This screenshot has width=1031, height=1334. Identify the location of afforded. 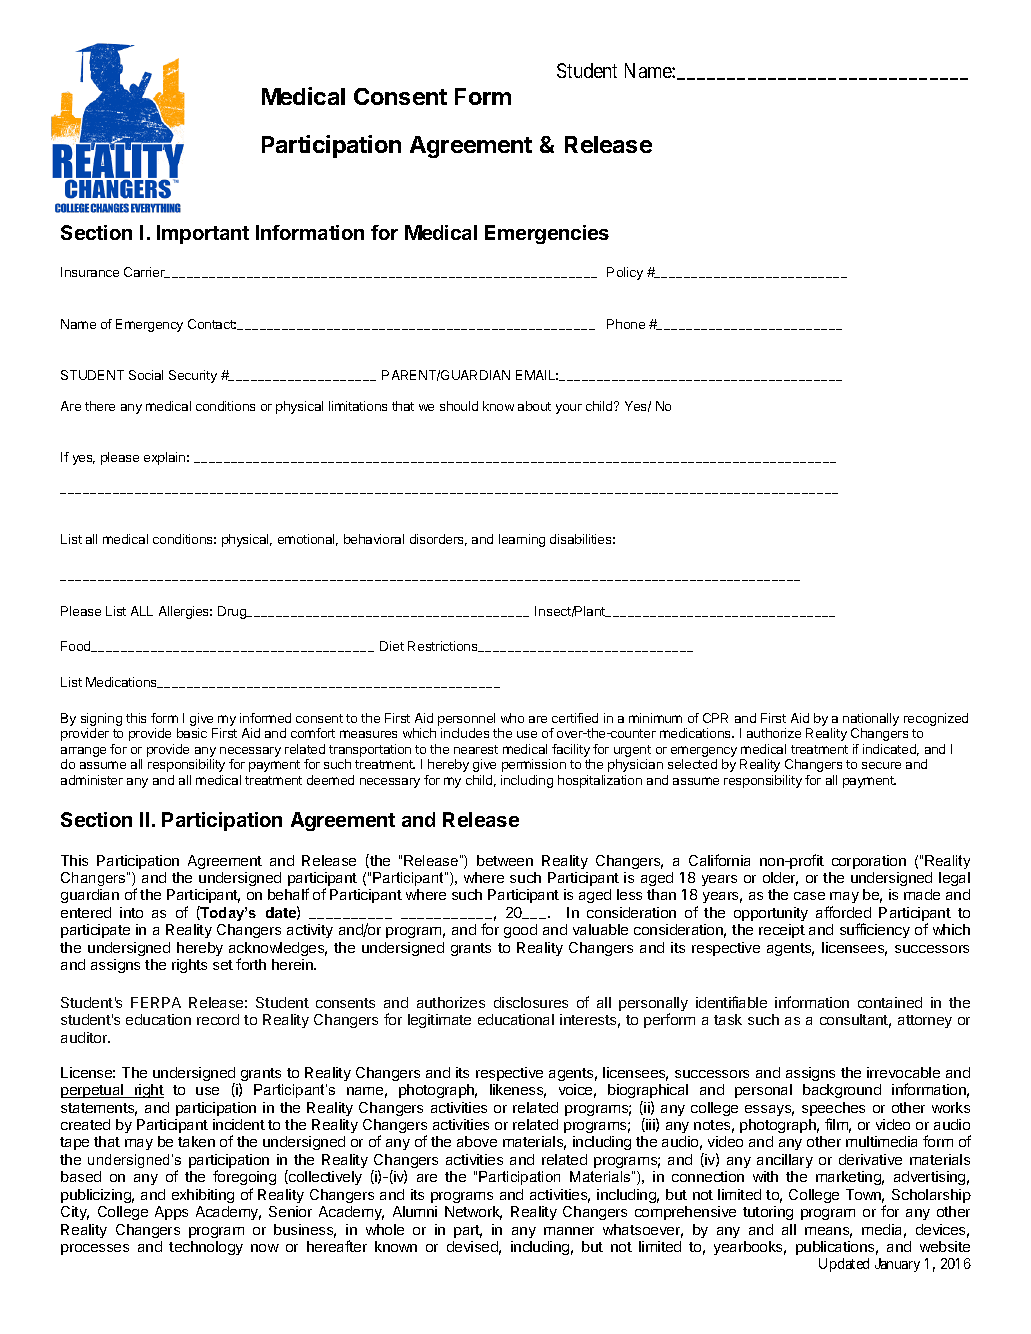
(843, 912).
